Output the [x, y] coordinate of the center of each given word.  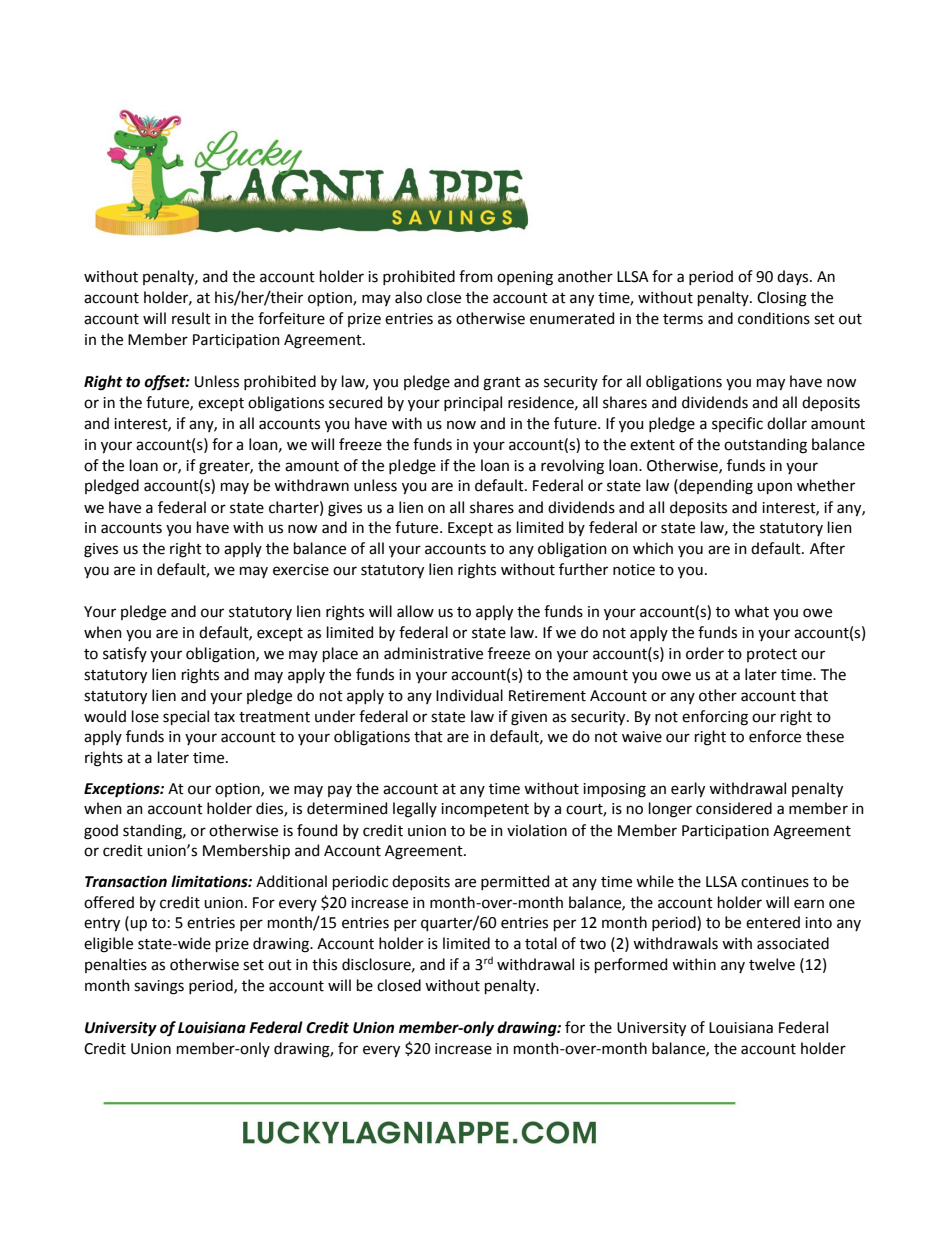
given [529, 718]
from [476, 276]
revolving [572, 467]
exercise [301, 570]
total [541, 943]
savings [159, 987]
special [186, 717]
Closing [782, 299]
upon [774, 488]
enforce [775, 736]
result [191, 318]
